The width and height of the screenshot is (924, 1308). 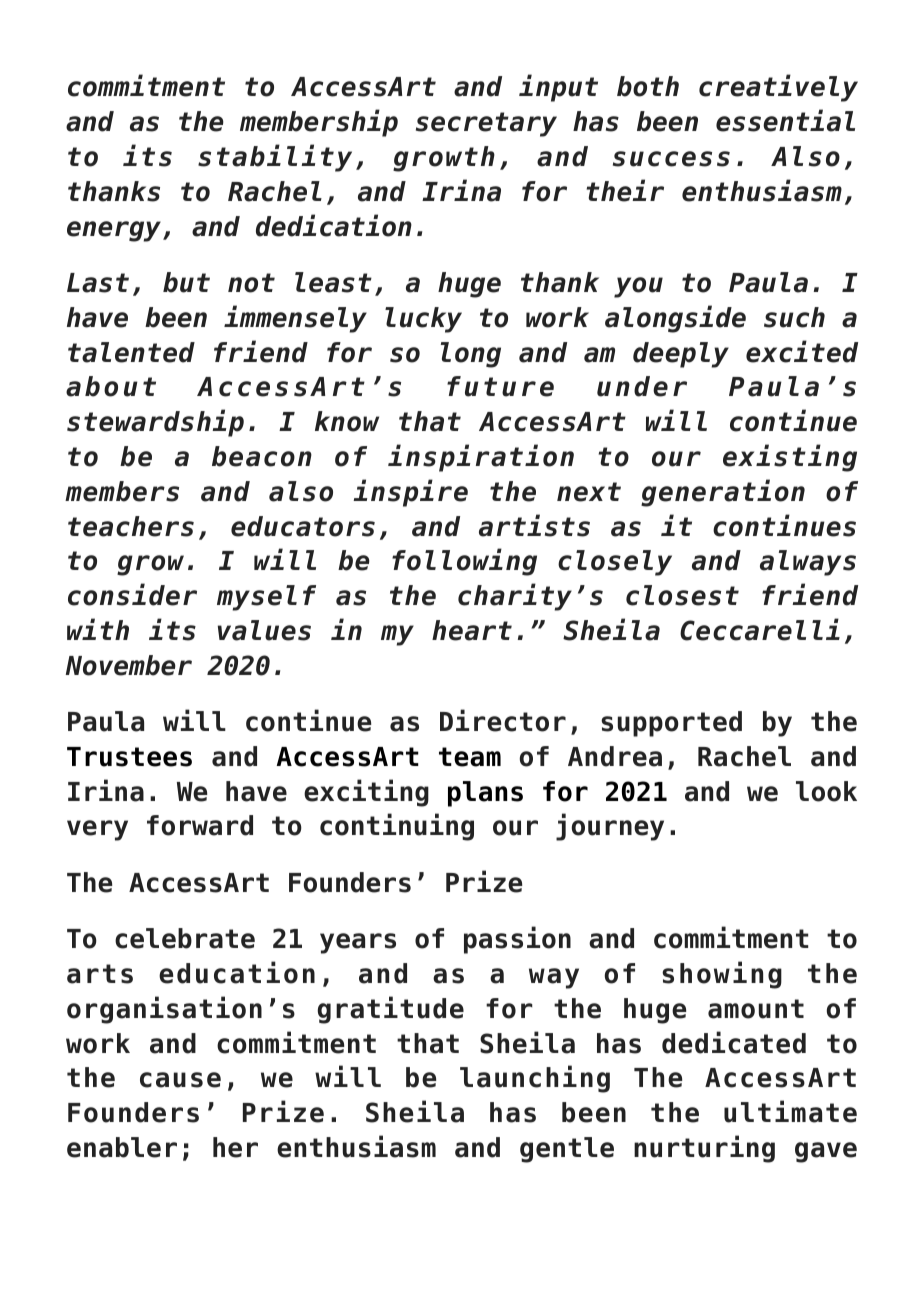 What do you see at coordinates (472, 630) in the screenshot?
I see `heart` at bounding box center [472, 630].
